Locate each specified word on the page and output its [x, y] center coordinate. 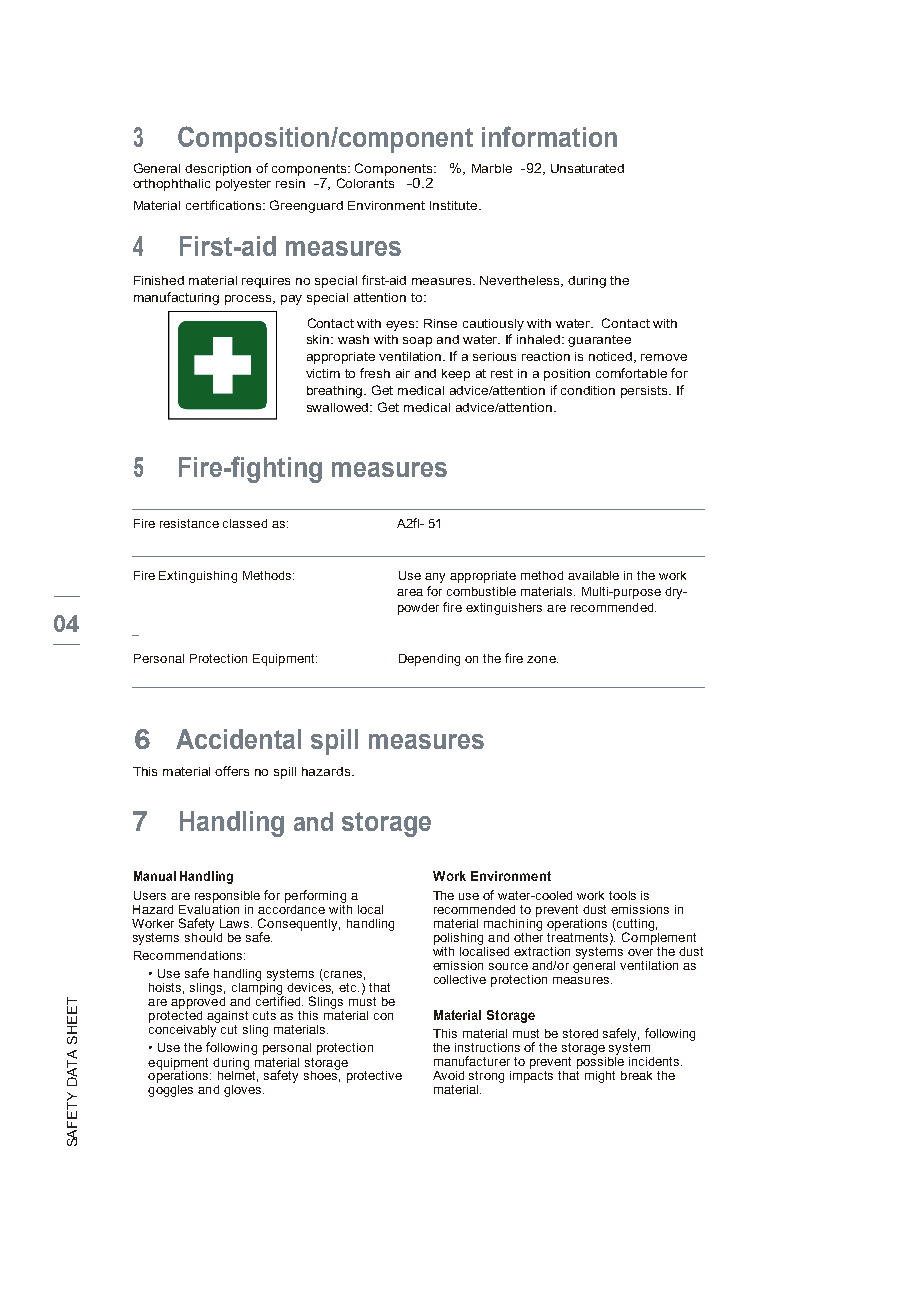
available [593, 575]
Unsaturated [587, 168]
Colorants [365, 183]
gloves [244, 1091]
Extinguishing [198, 577]
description [218, 170]
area [410, 592]
